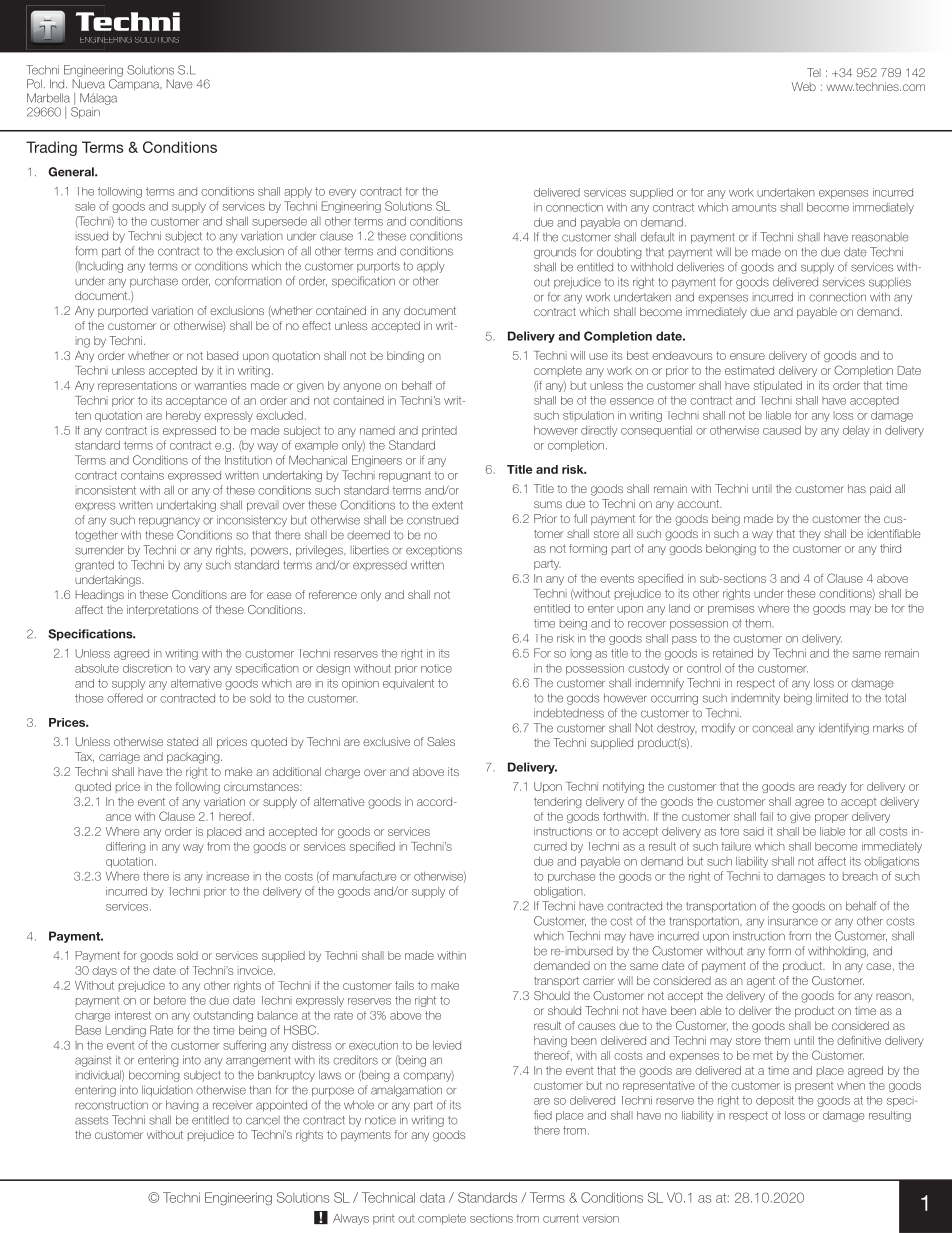 This image has height=1233, width=952. Describe the element at coordinates (778, 386) in the image. I see `stipulated` at that location.
